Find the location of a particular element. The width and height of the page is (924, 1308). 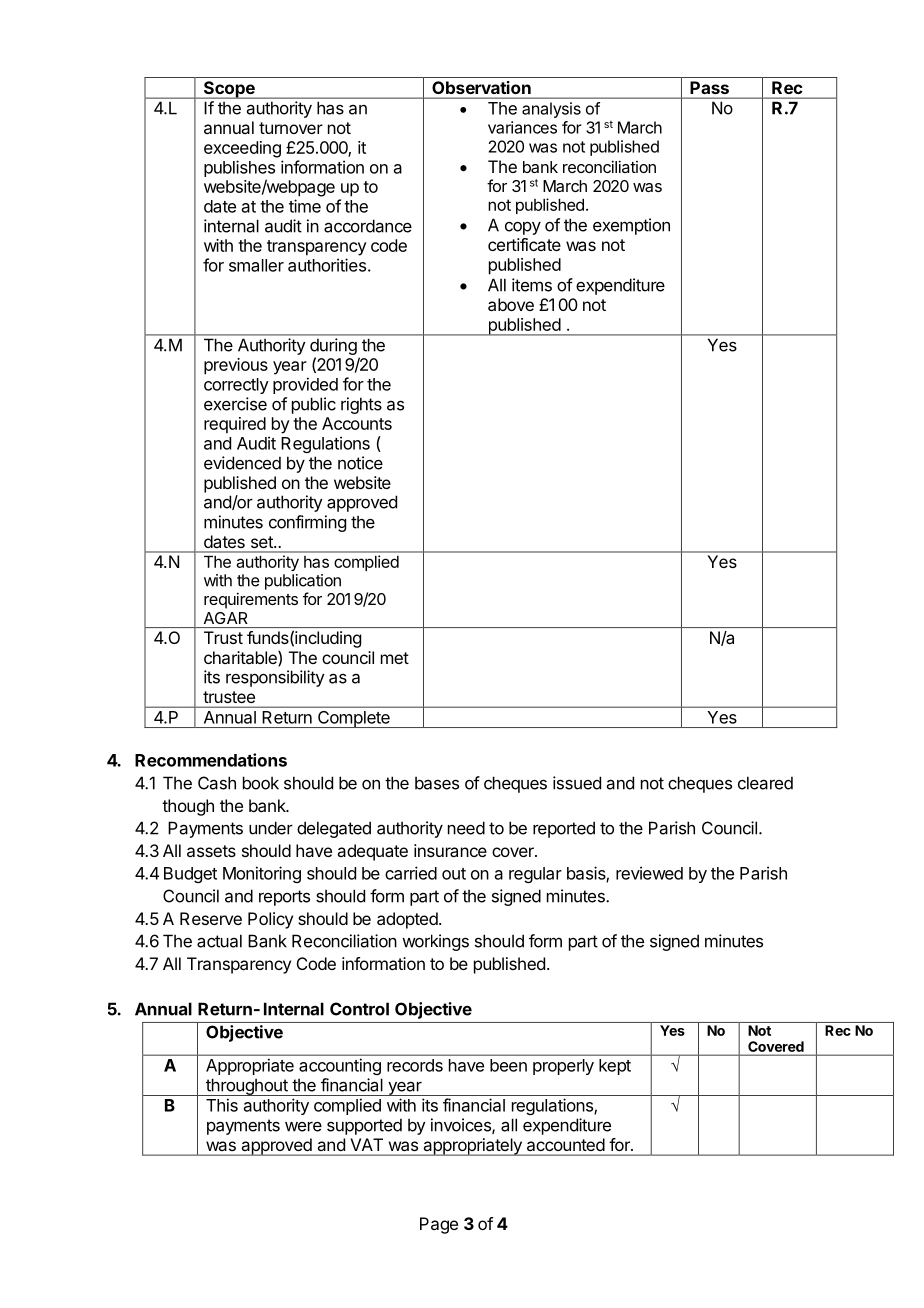

exceeding is located at coordinates (242, 149).
